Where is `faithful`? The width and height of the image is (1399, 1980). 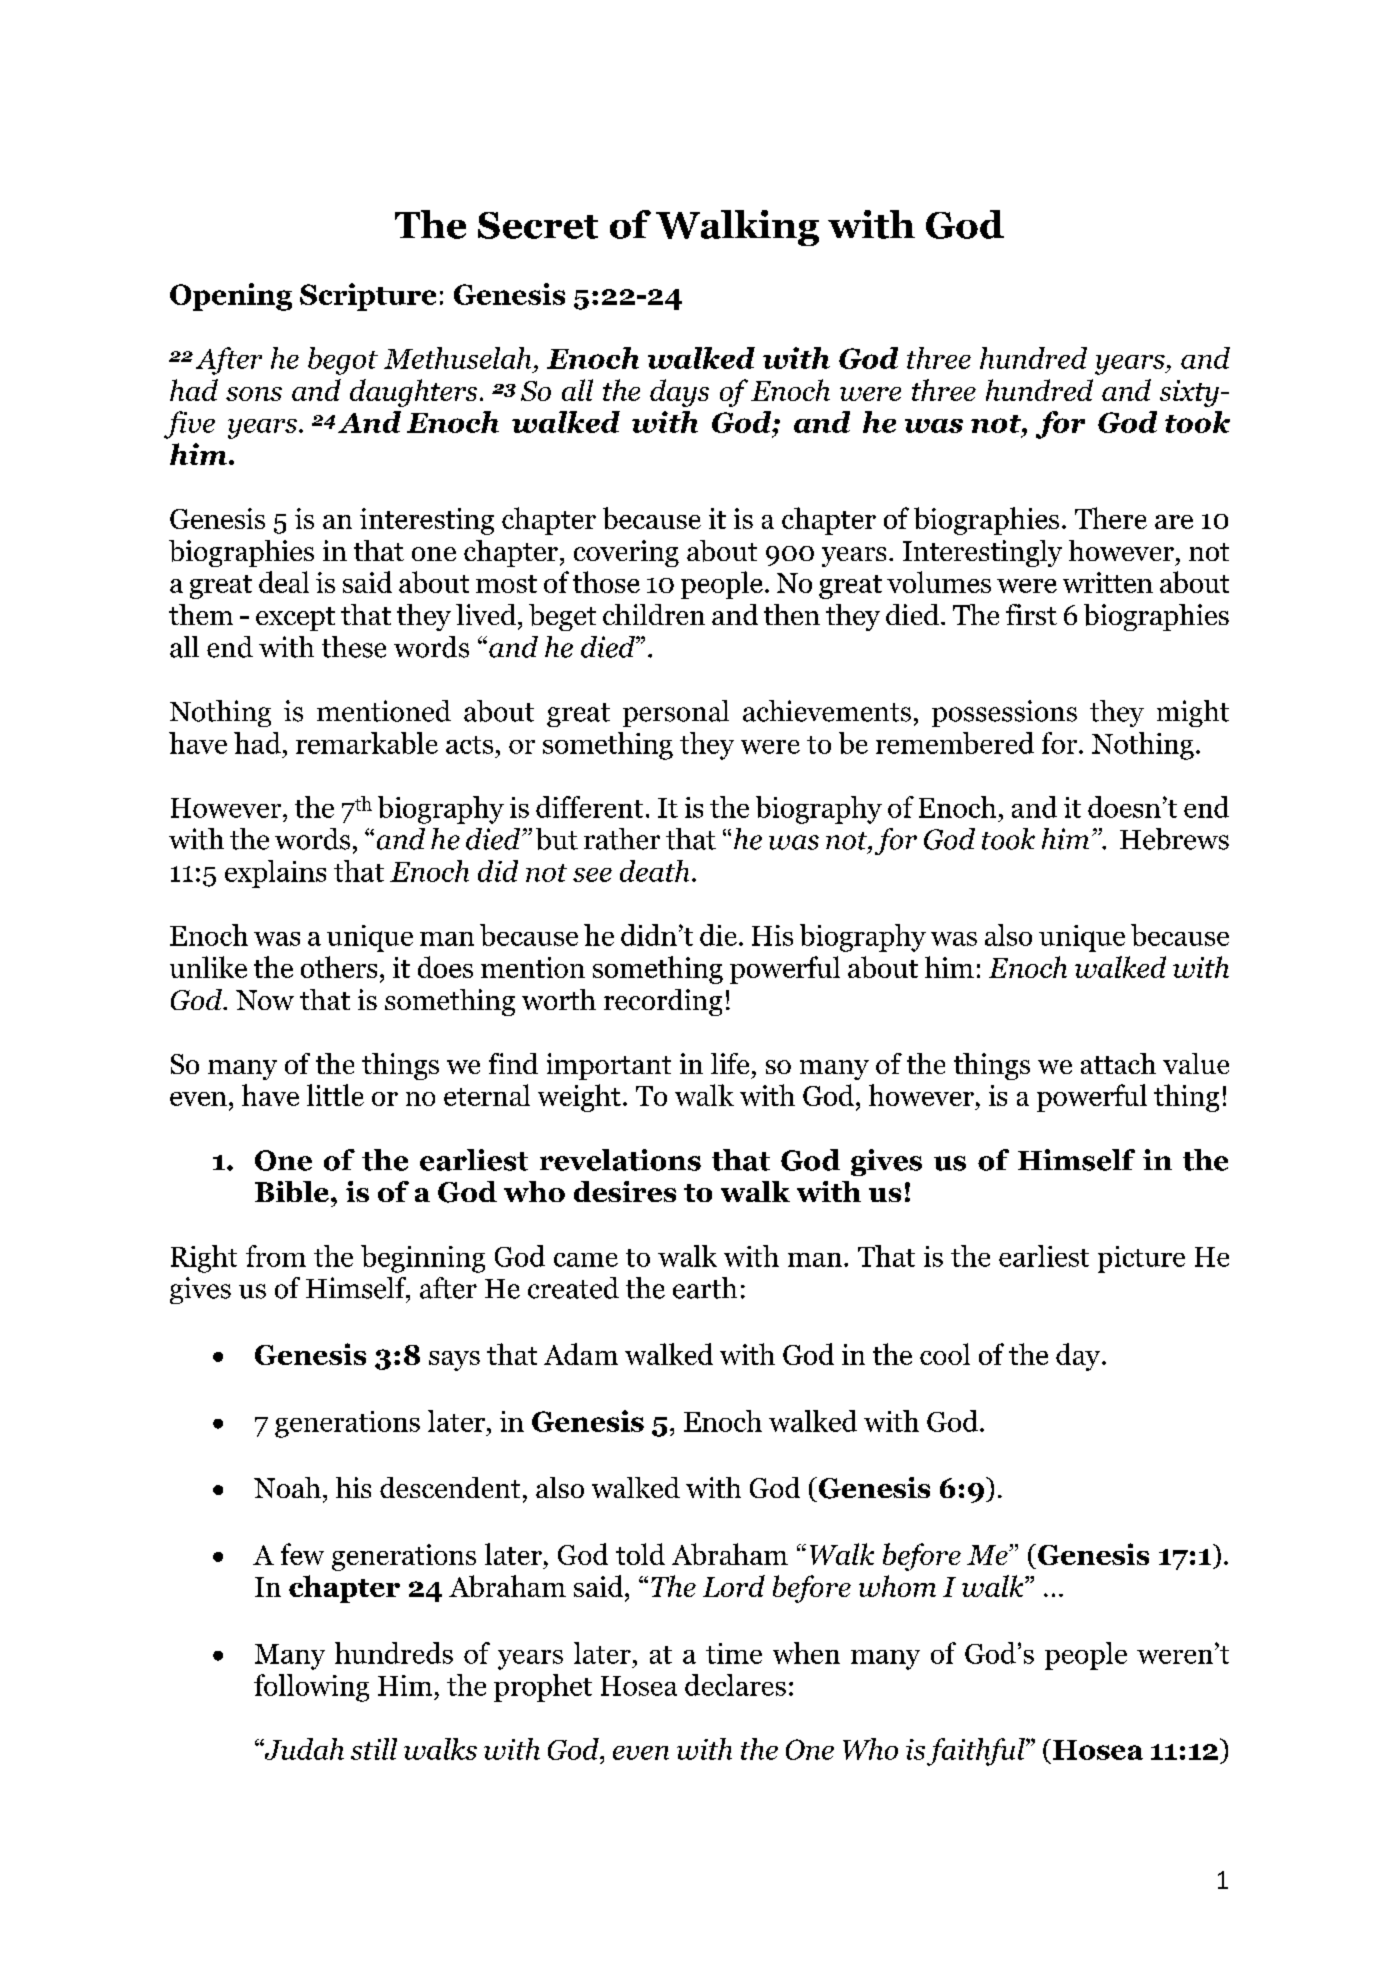
faithful is located at coordinates (977, 1752).
